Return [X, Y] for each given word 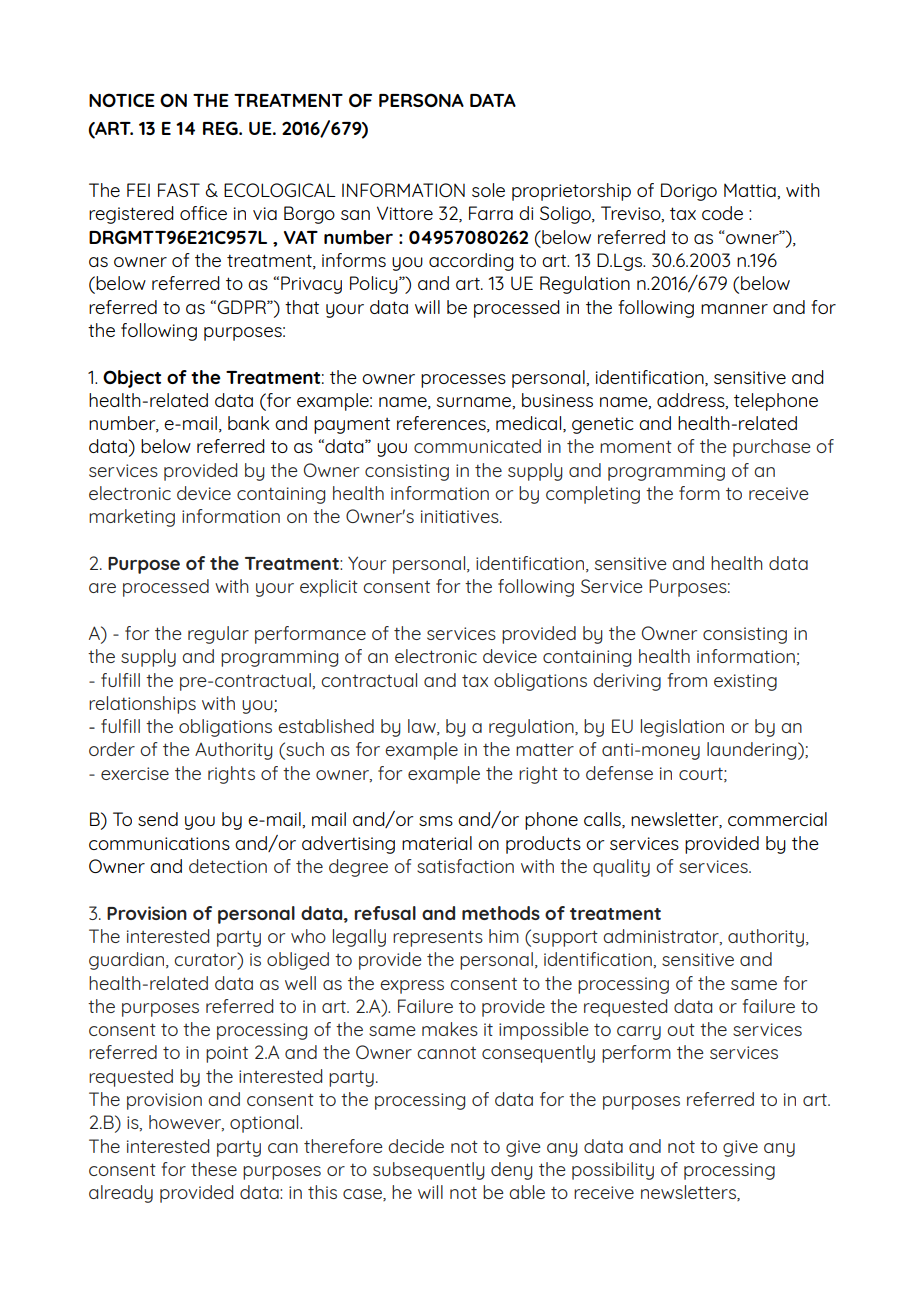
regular [218, 635]
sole [488, 190]
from [687, 680]
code [722, 213]
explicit [329, 588]
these [214, 1169]
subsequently [429, 1171]
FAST [179, 190]
